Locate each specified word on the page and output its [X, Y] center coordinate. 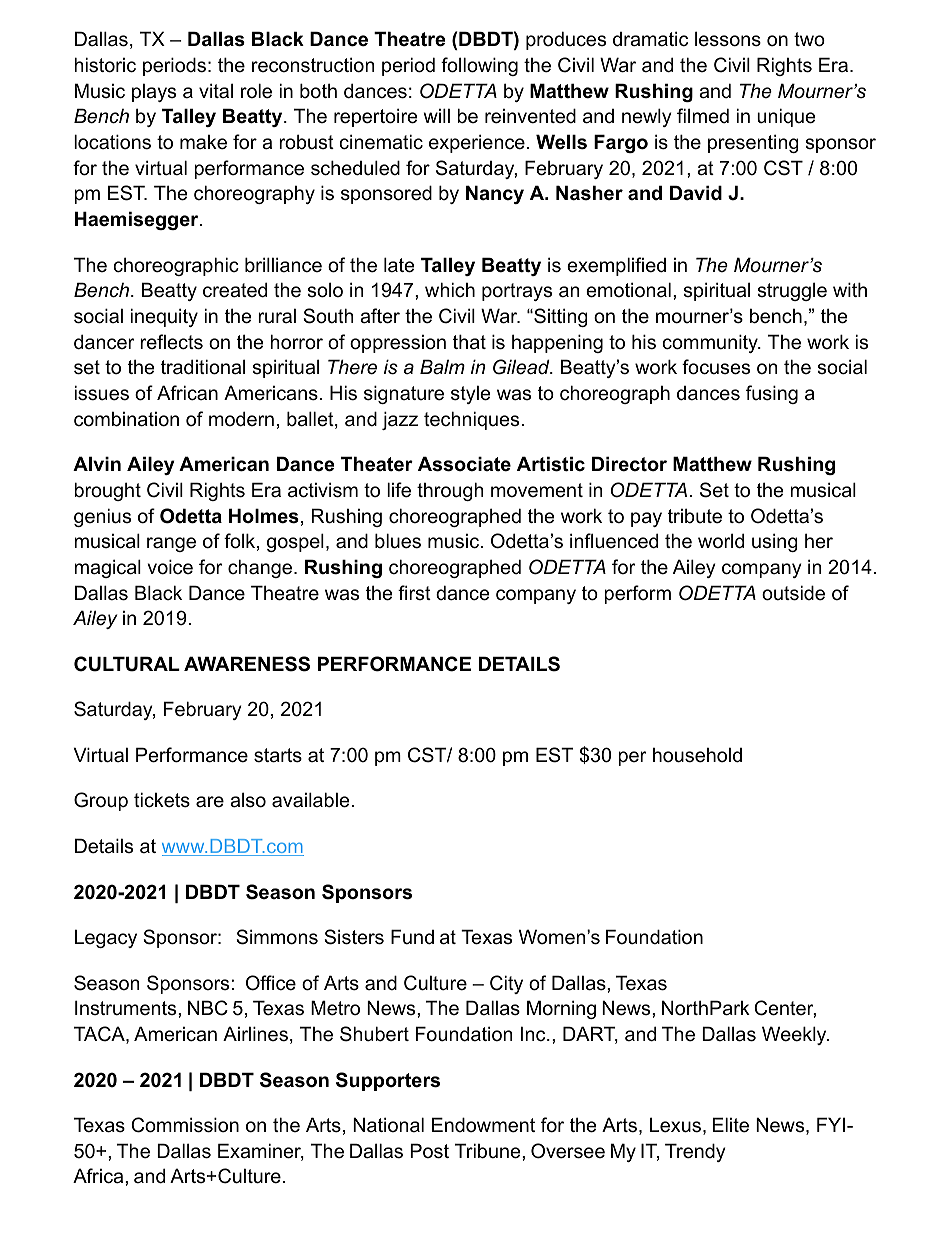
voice [170, 567]
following [479, 66]
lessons [728, 39]
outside [793, 593]
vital [216, 90]
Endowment [483, 1125]
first [414, 592]
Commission [185, 1125]
